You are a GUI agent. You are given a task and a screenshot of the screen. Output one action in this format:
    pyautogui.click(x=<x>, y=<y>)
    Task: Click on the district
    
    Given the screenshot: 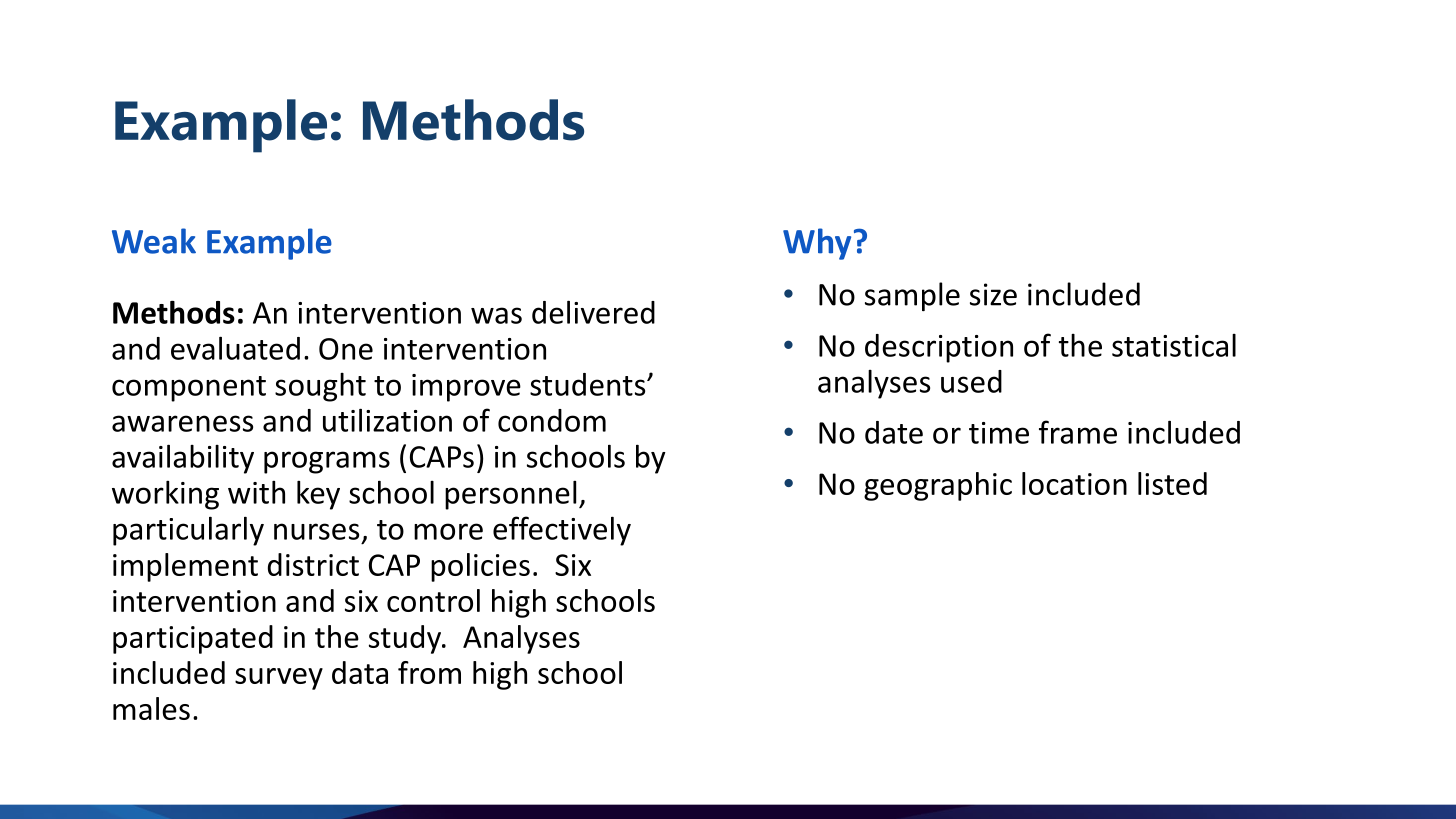 What is the action you would take?
    pyautogui.click(x=313, y=564)
